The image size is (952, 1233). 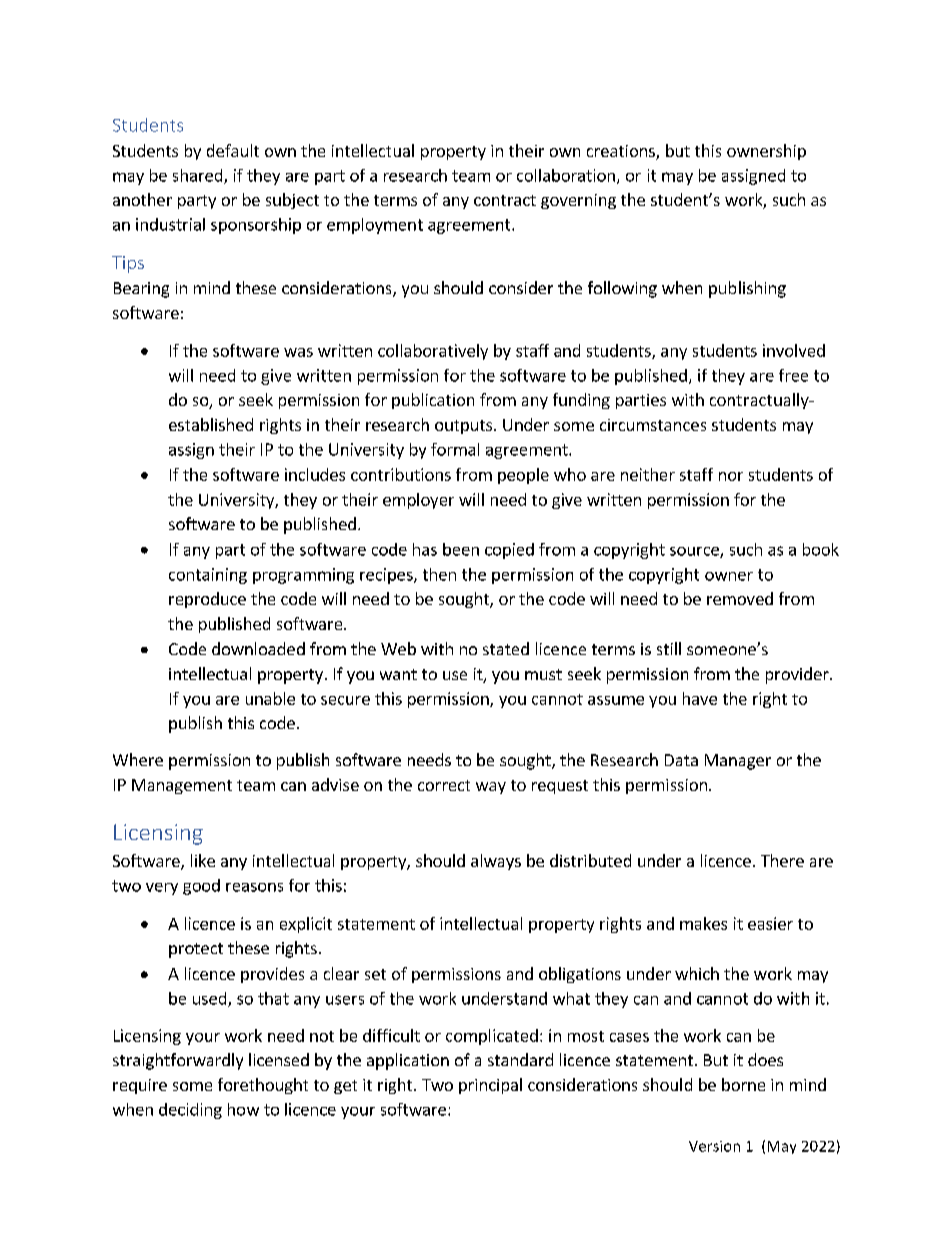 What do you see at coordinates (444, 785) in the image?
I see `correct` at bounding box center [444, 785].
